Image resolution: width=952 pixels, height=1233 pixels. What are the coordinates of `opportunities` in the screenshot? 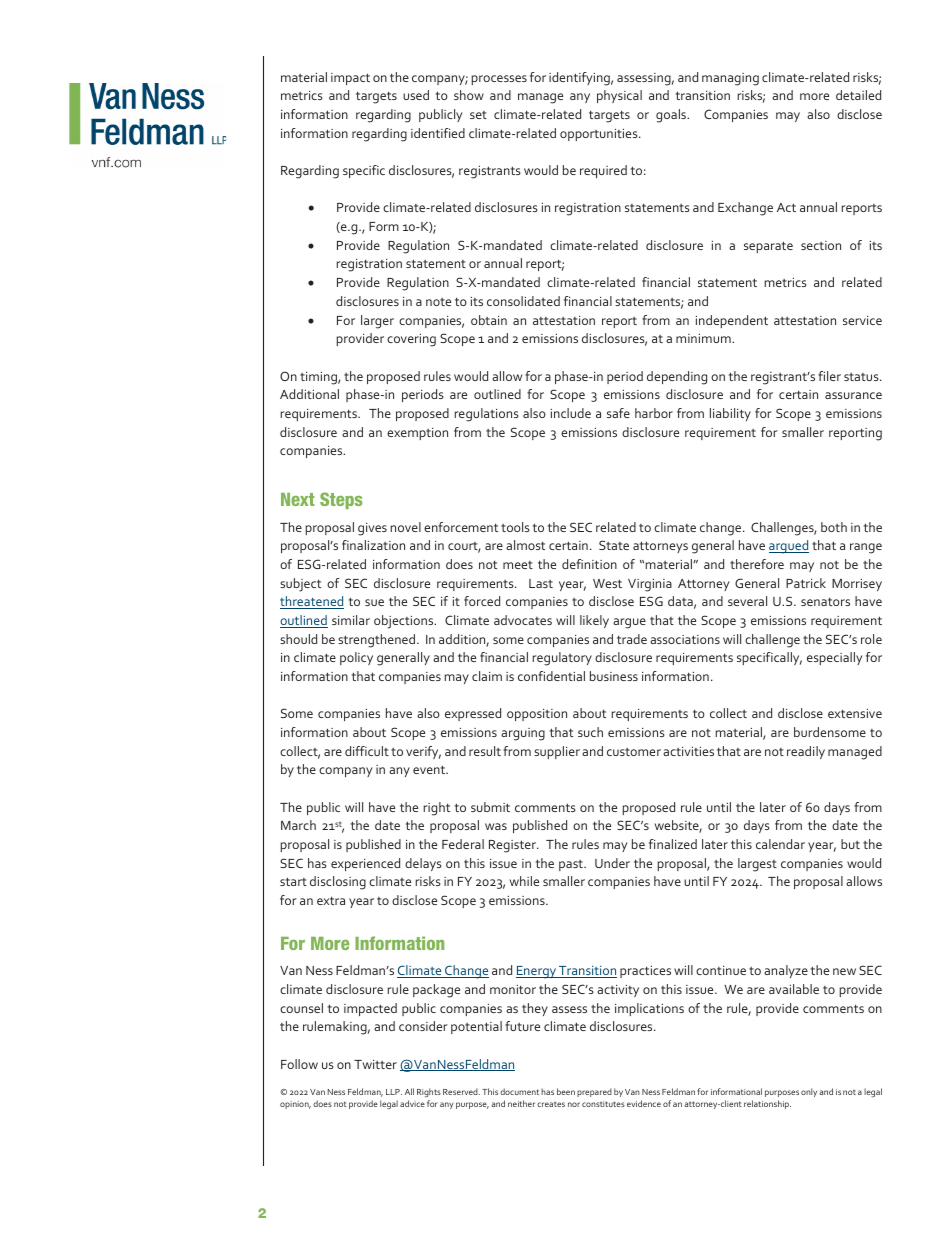 It's located at (600, 135).
